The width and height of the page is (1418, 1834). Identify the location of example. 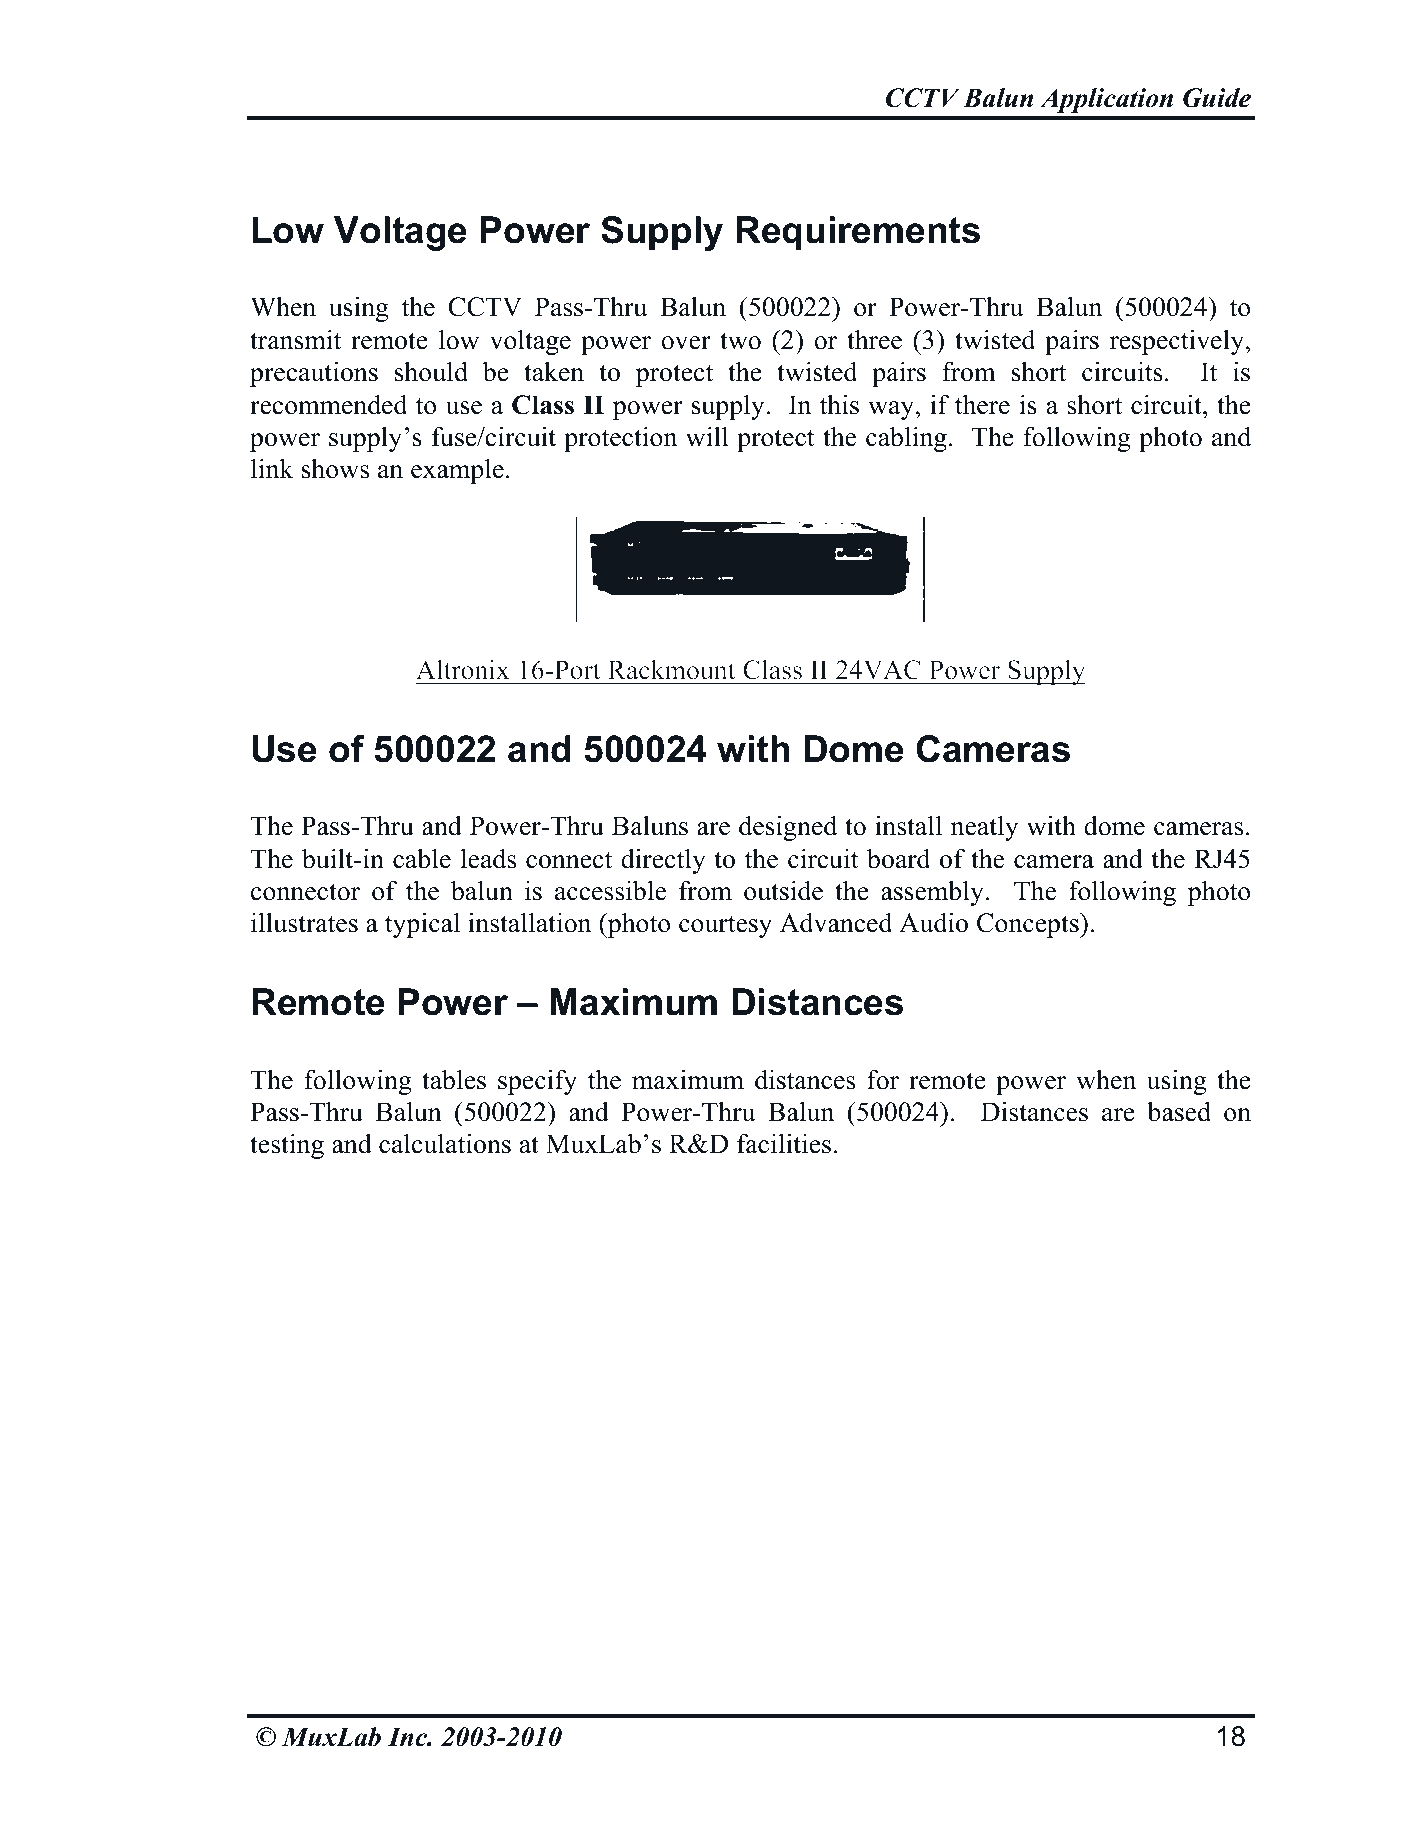
(457, 471).
